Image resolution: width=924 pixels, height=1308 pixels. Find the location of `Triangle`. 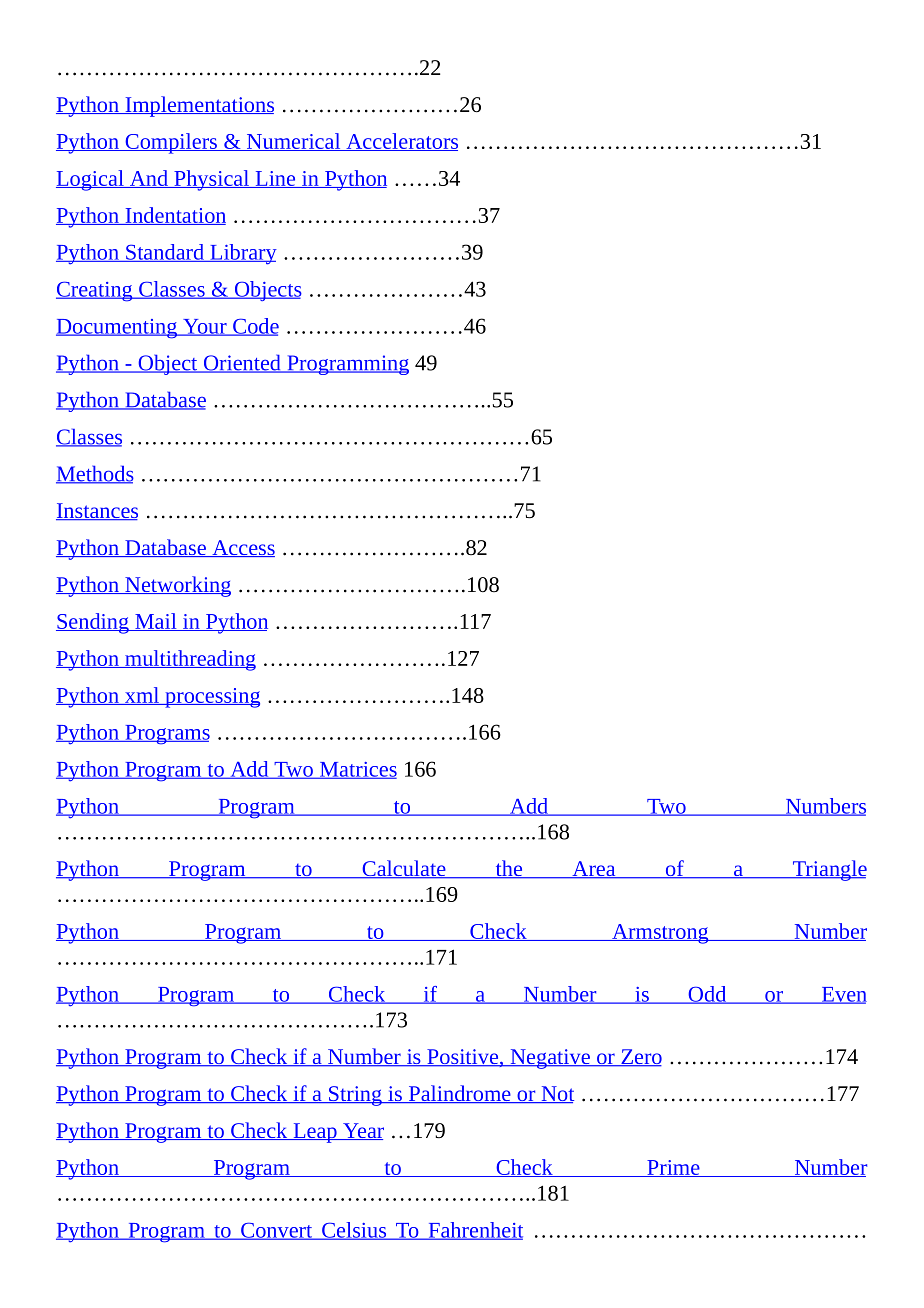

Triangle is located at coordinates (828, 870).
